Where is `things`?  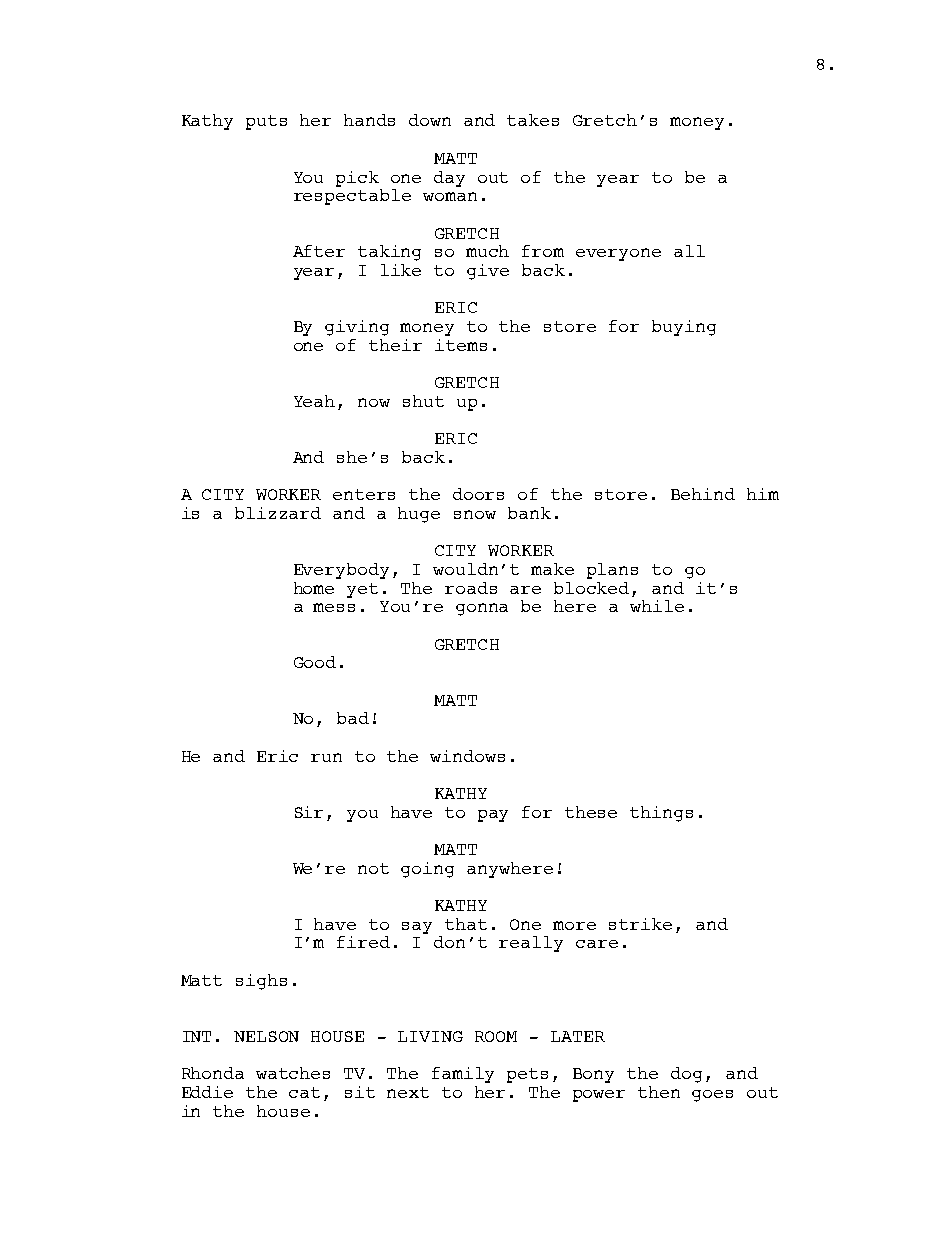
things is located at coordinates (661, 814).
